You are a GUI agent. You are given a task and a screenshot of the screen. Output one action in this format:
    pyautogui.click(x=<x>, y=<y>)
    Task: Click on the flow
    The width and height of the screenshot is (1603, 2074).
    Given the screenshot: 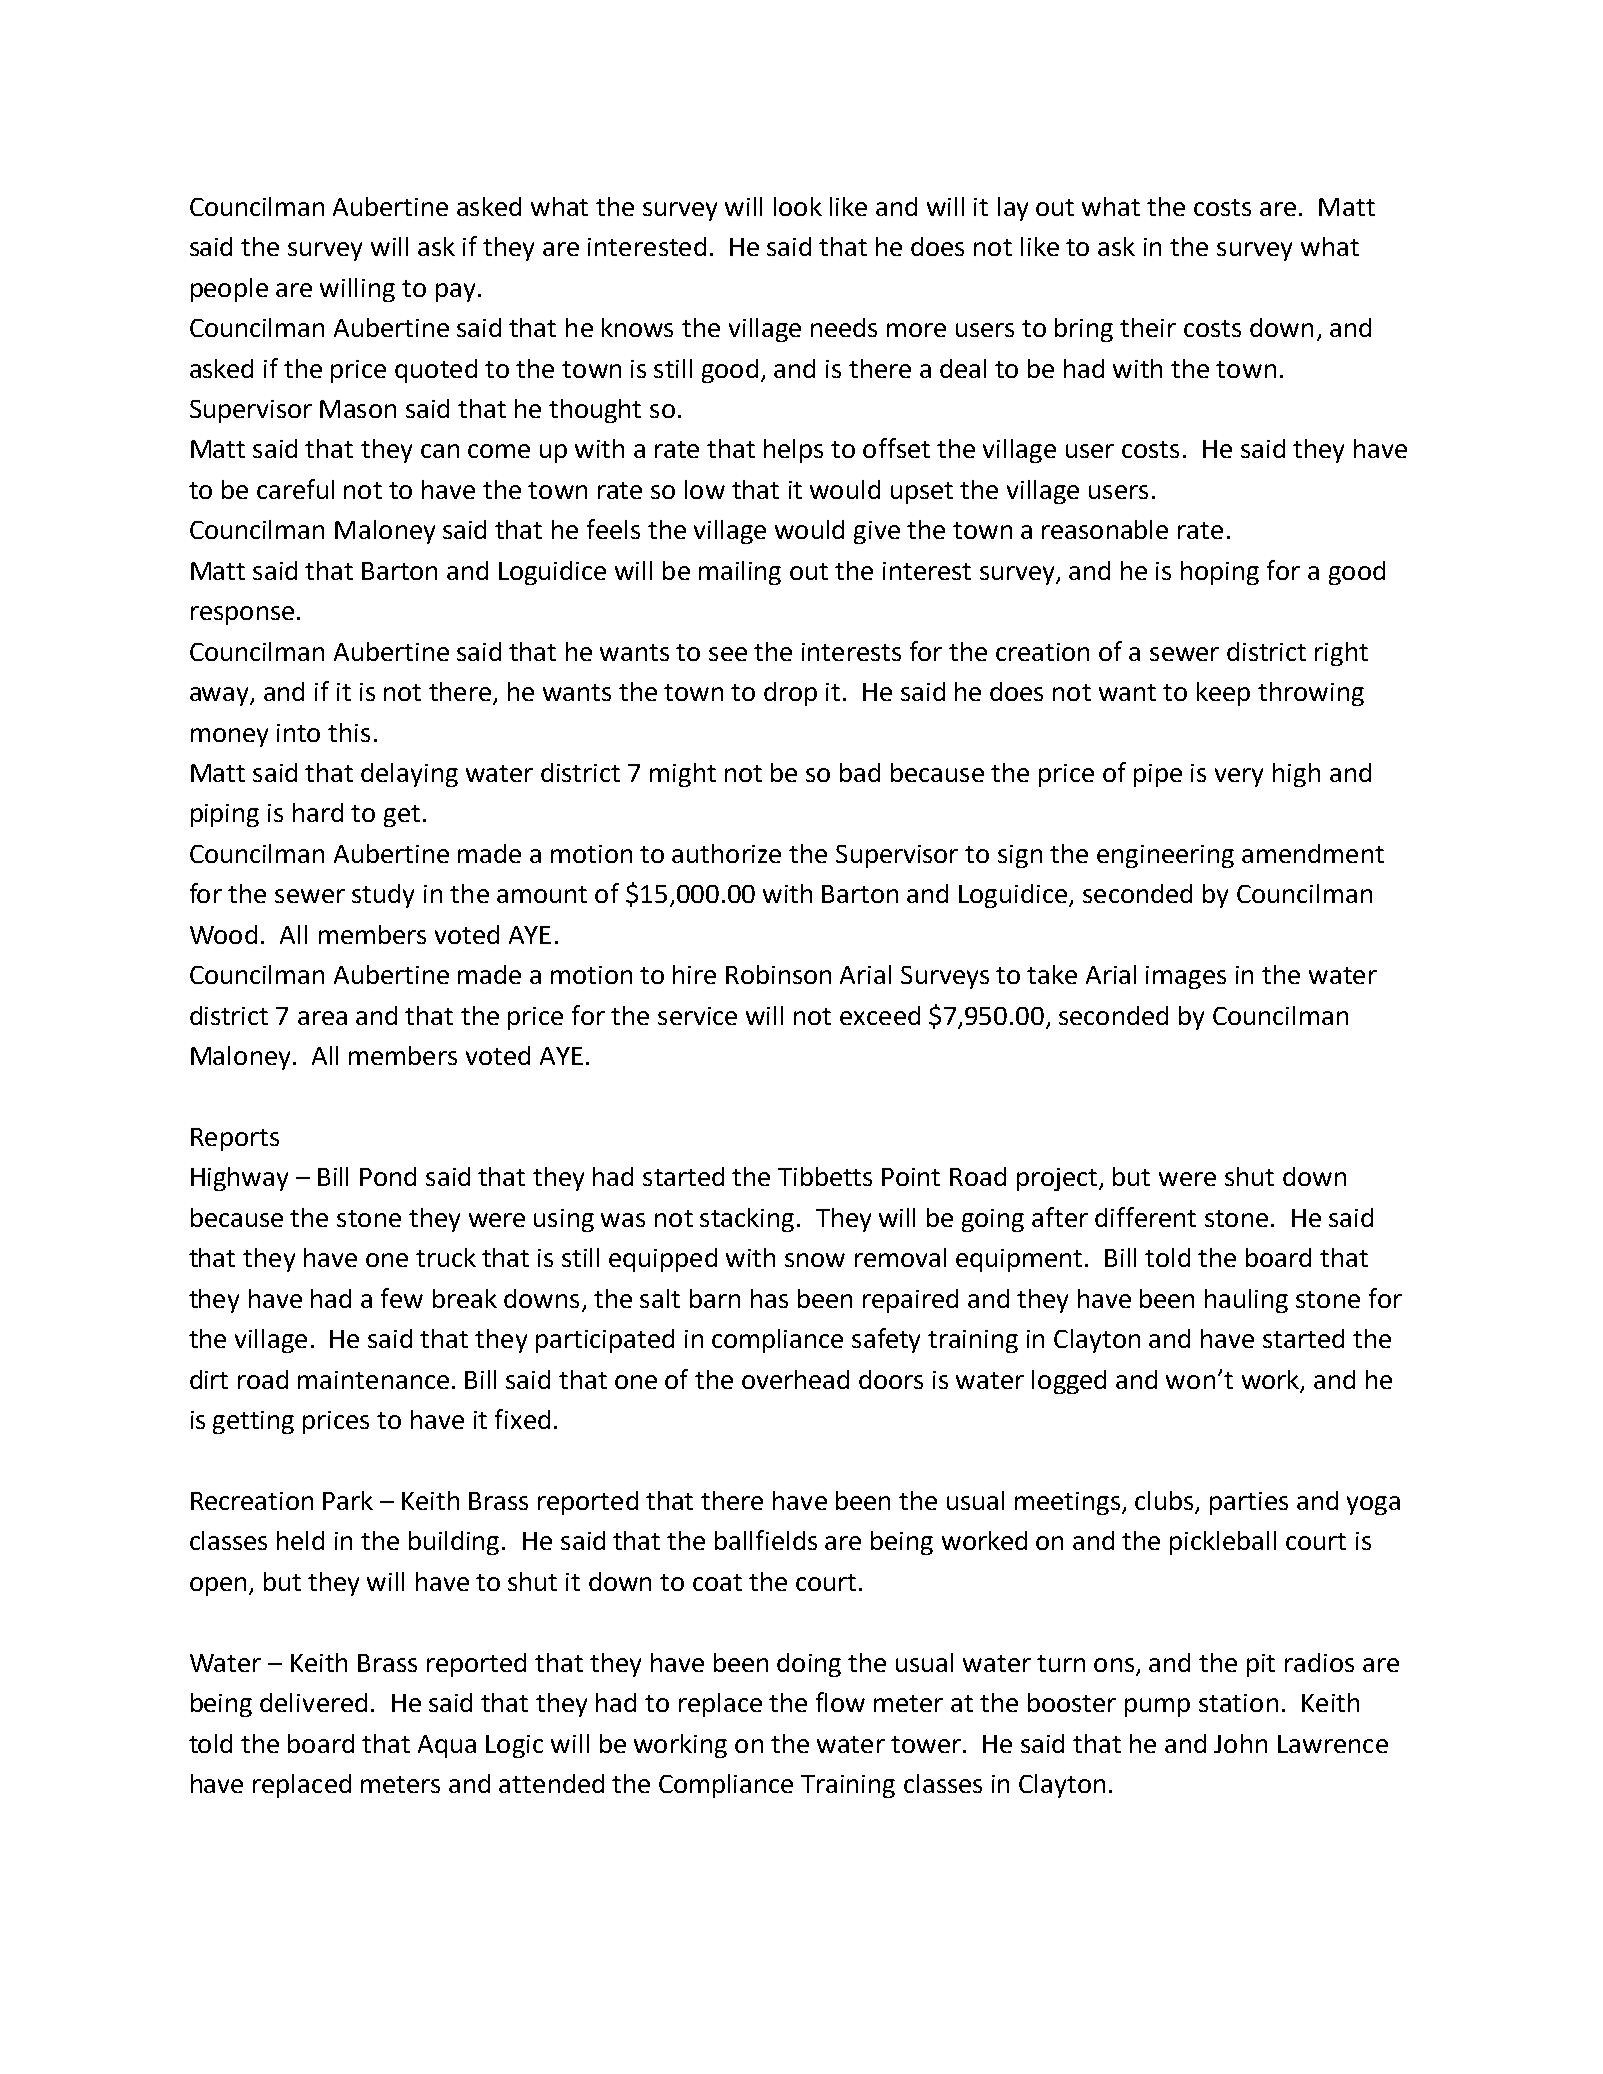 What is the action you would take?
    pyautogui.click(x=840, y=1702)
